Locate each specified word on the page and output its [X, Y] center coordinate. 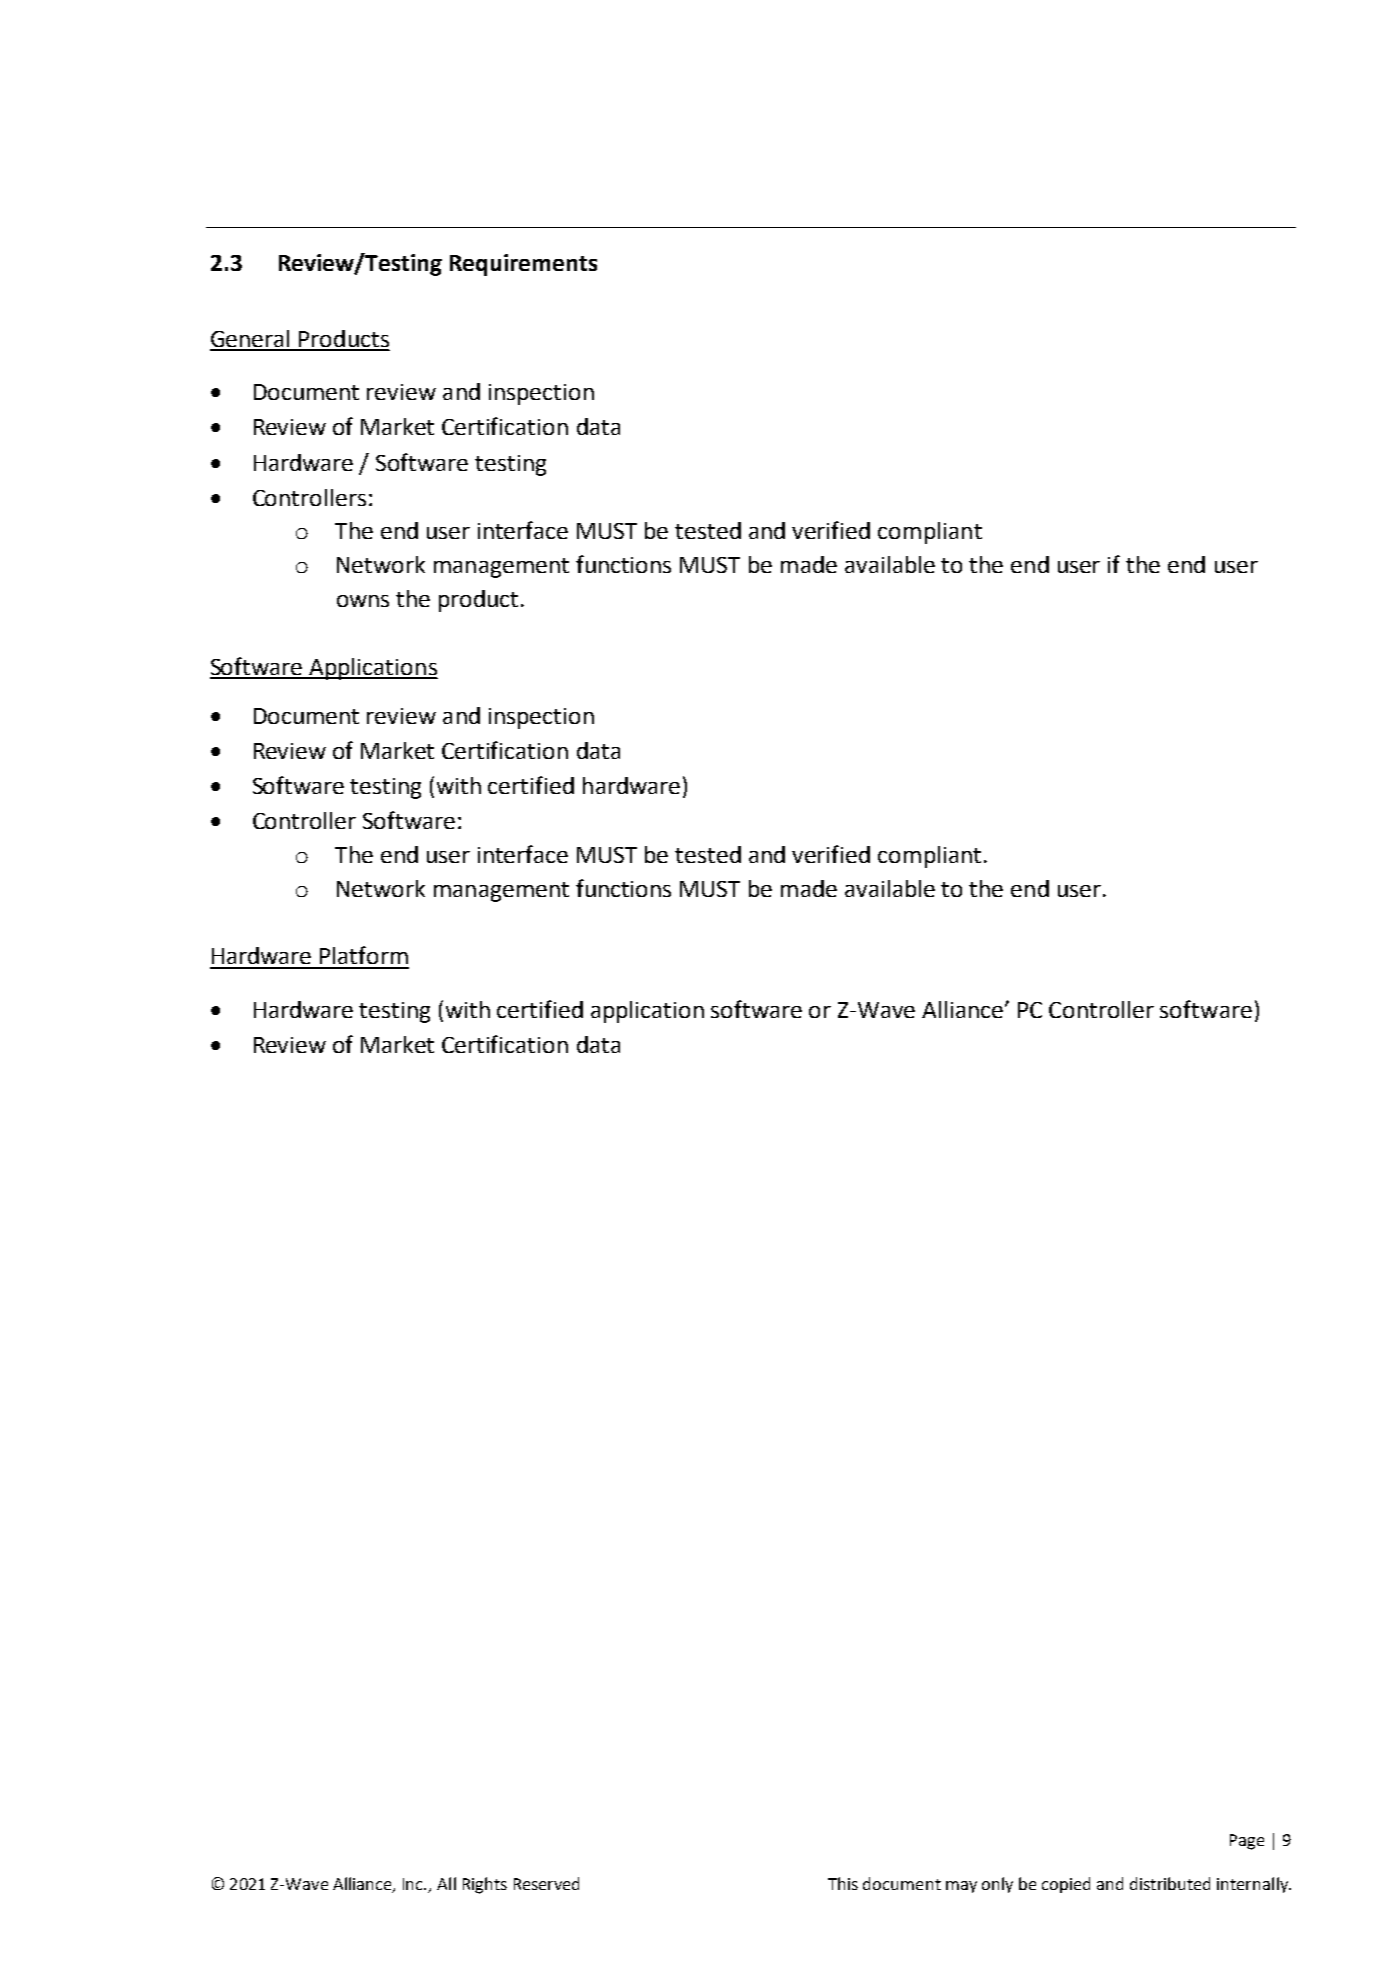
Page [1247, 1842]
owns [363, 601]
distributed [1170, 1883]
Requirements [523, 265]
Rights [485, 1885]
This [843, 1883]
